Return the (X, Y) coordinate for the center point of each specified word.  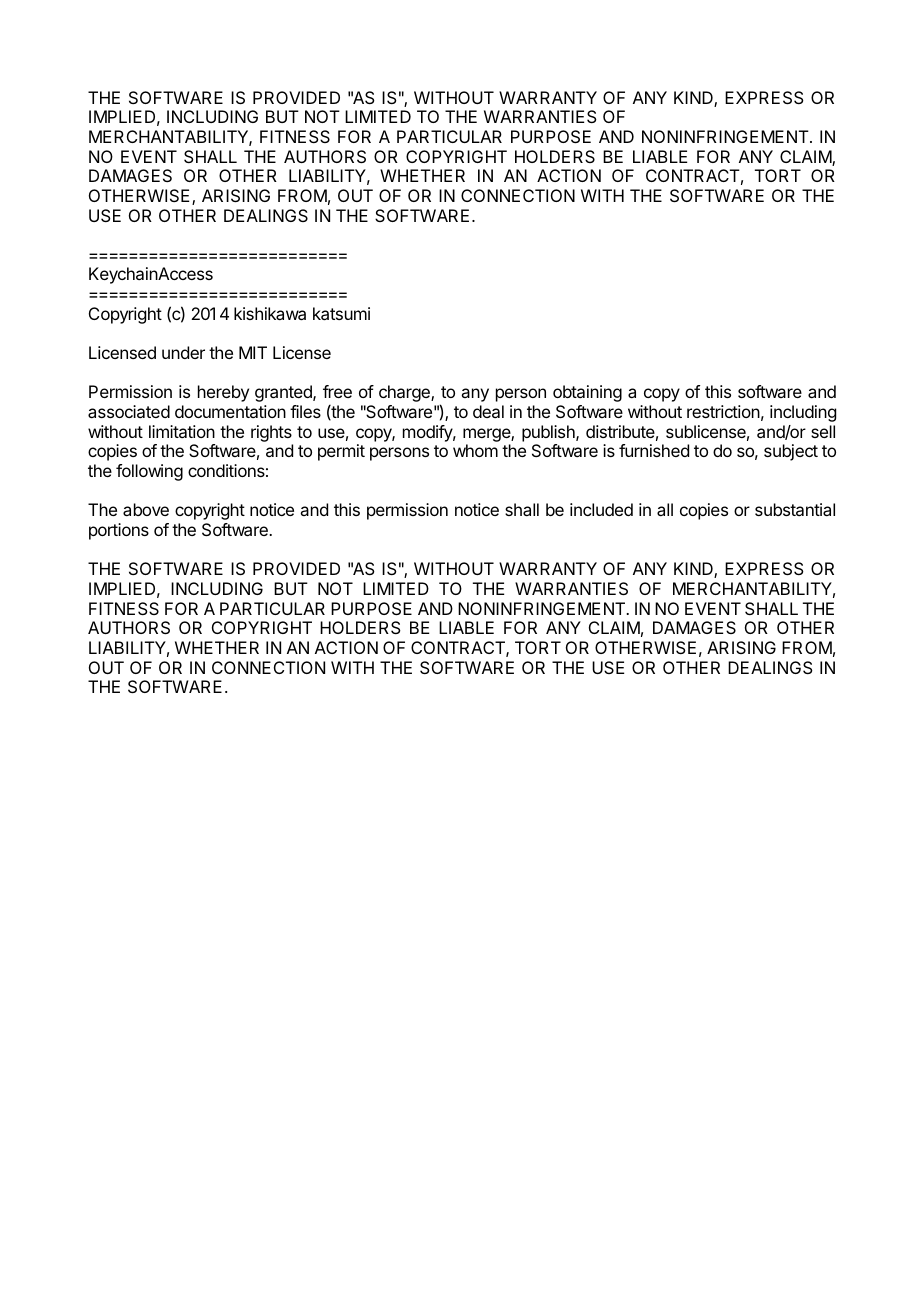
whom (475, 450)
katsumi (341, 313)
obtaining (587, 393)
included (601, 509)
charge (405, 393)
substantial (795, 509)
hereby (223, 393)
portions (119, 531)
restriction (723, 411)
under (183, 352)
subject (791, 452)
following (149, 472)
